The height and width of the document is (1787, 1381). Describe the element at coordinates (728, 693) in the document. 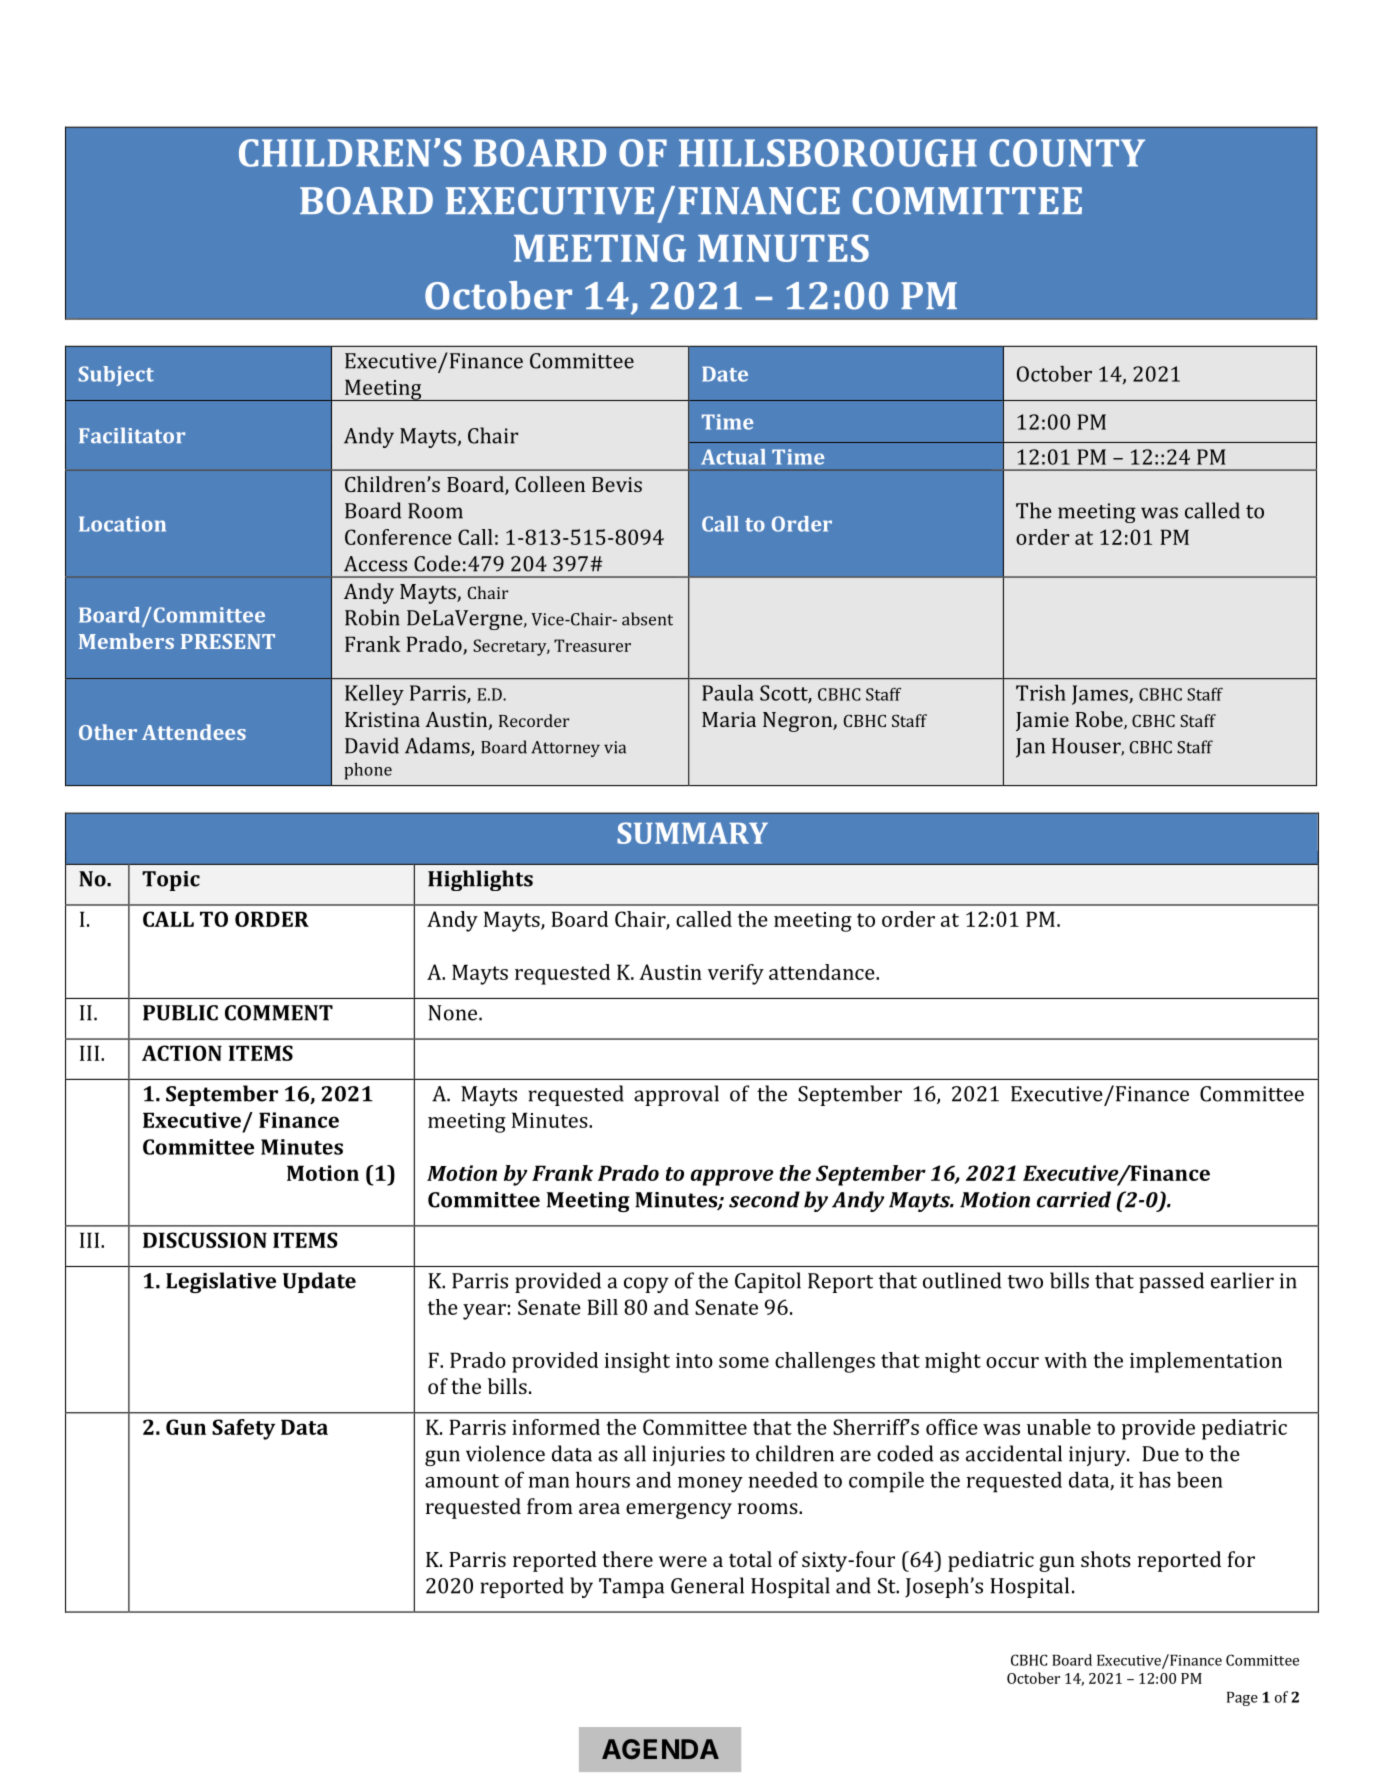

I see `Paula` at that location.
